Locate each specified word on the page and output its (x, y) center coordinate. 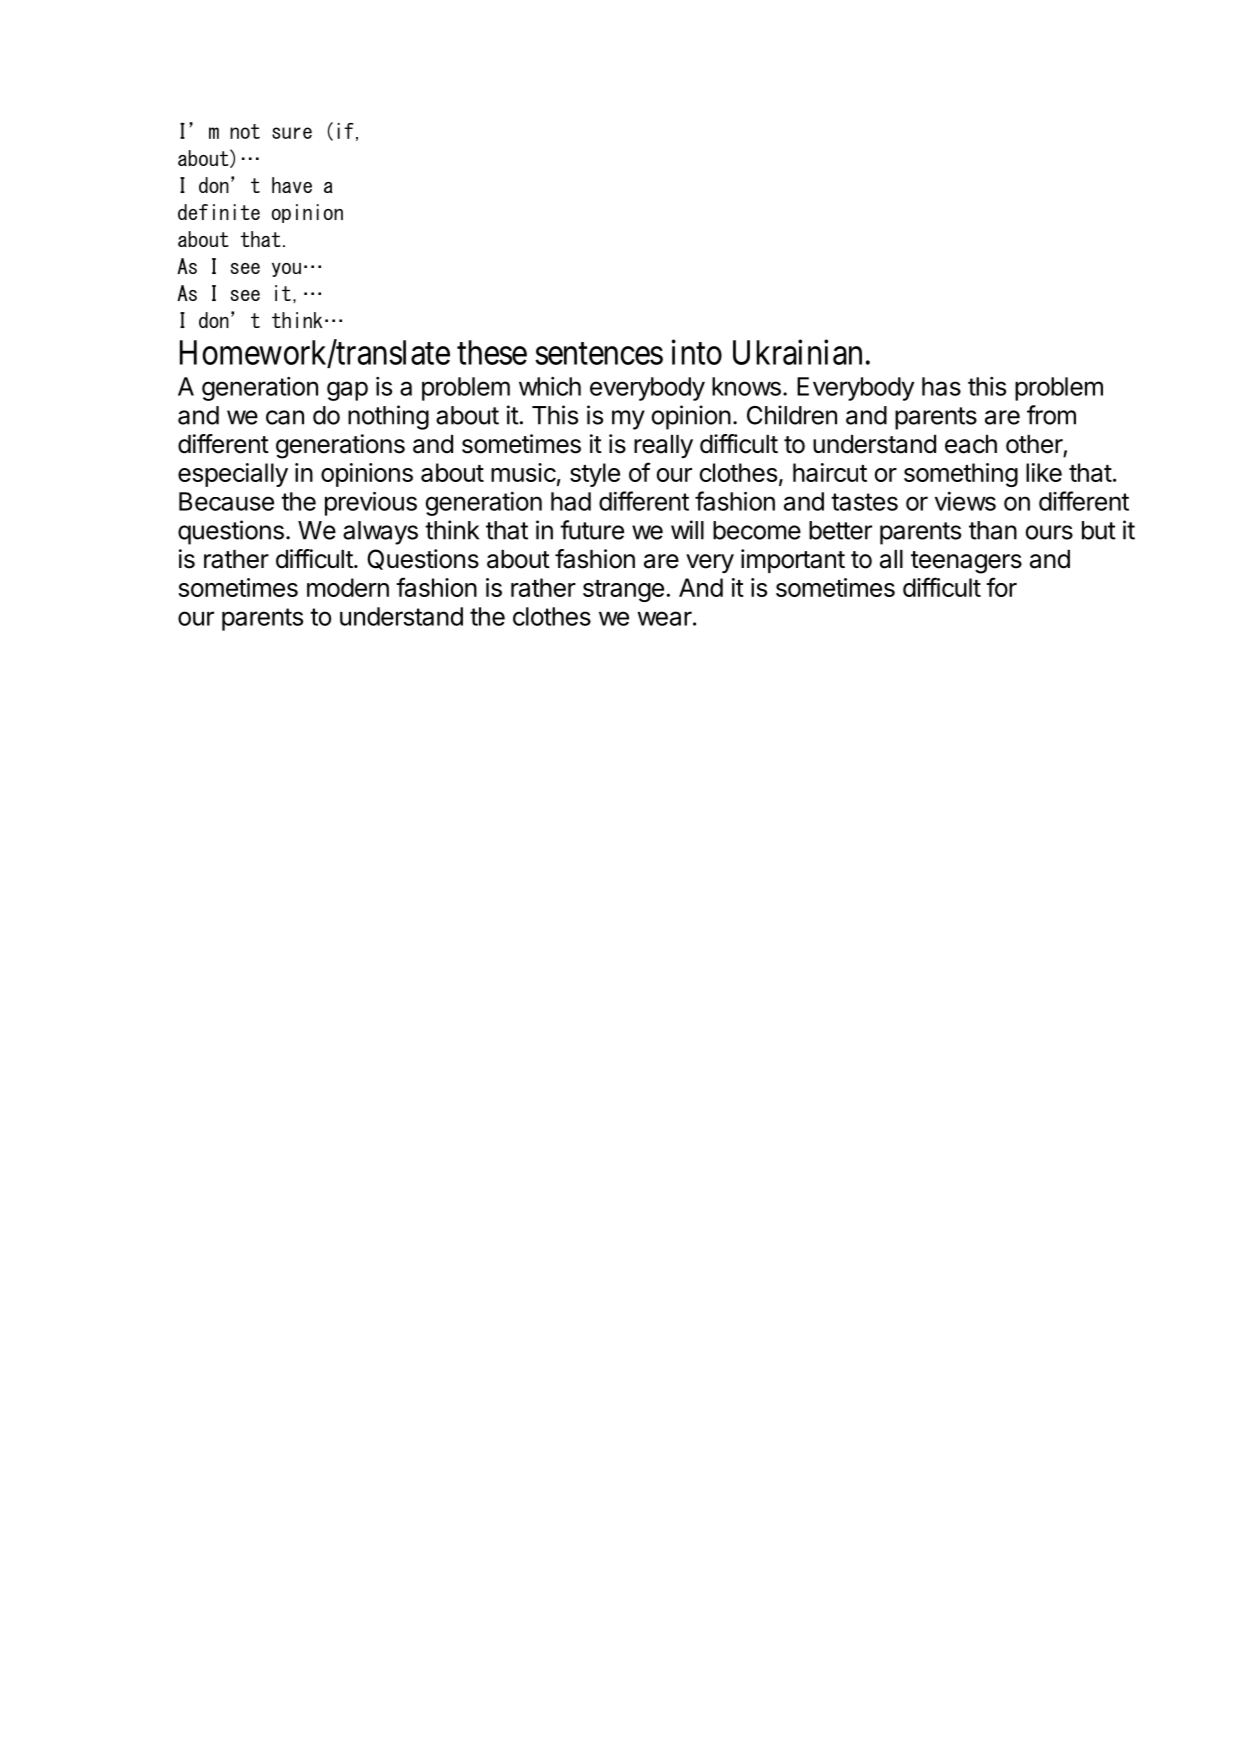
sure (292, 133)
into (697, 352)
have (292, 185)
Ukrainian (797, 352)
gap (347, 391)
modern (348, 587)
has (941, 386)
